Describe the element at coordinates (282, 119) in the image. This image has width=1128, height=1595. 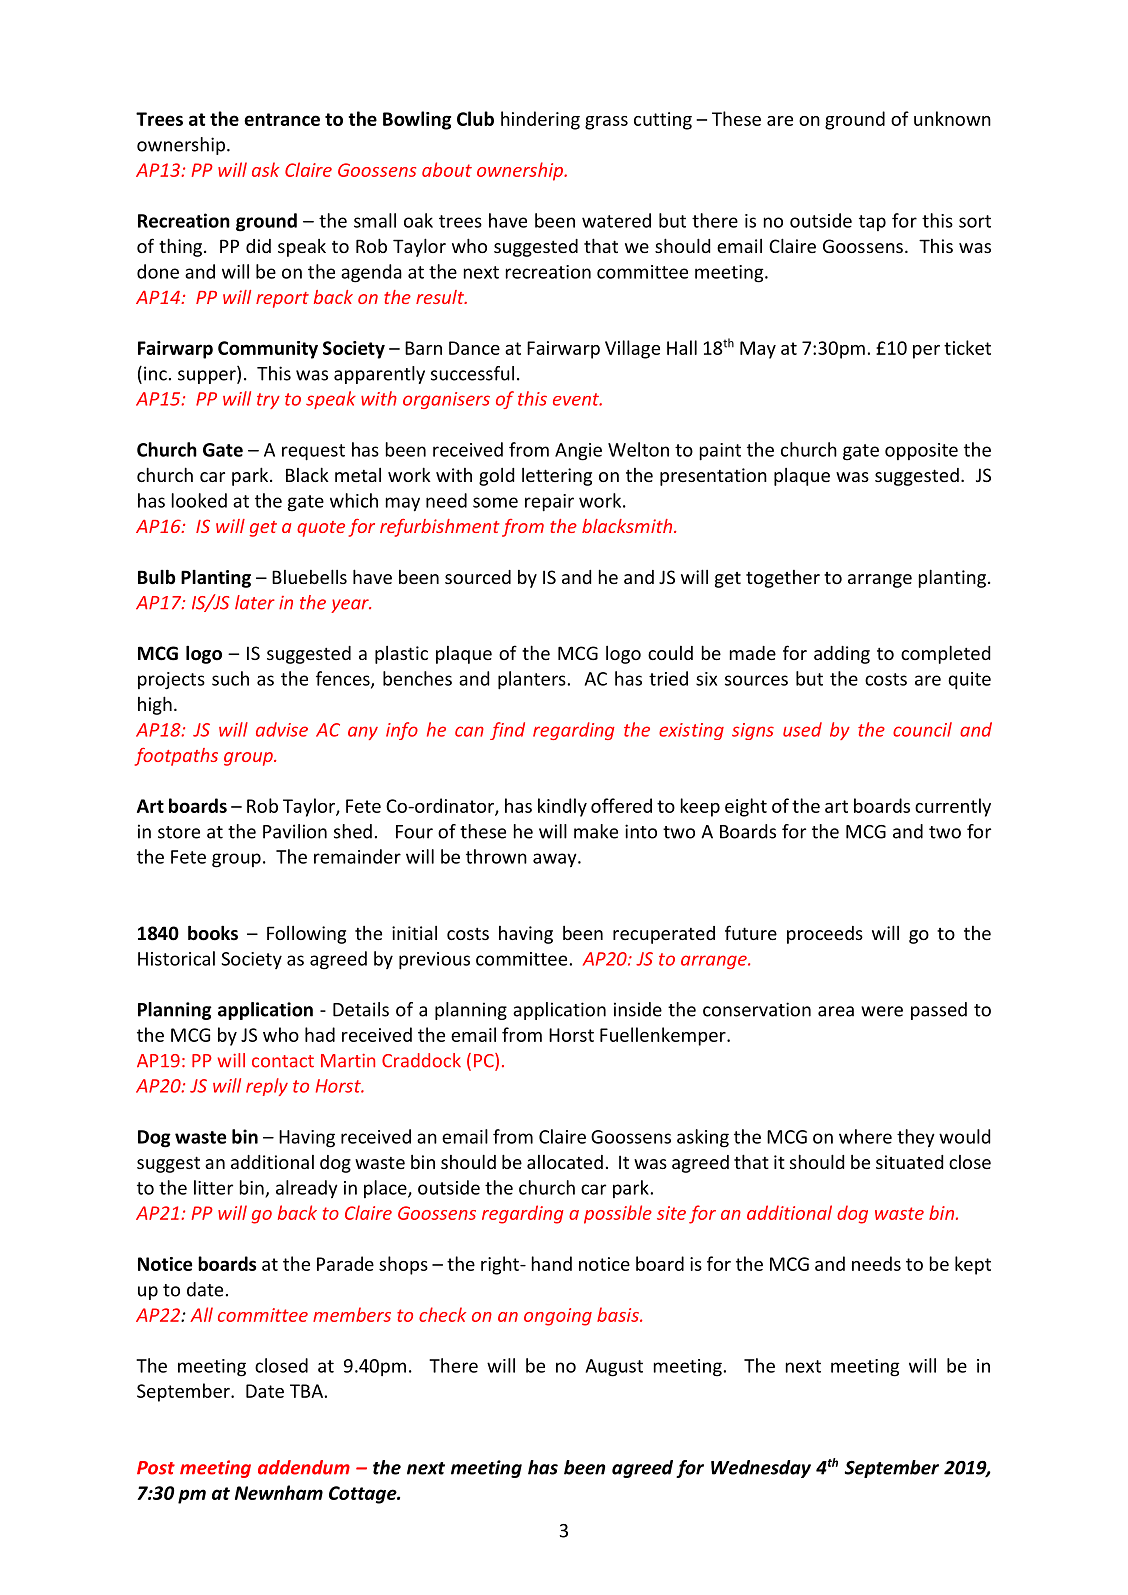
I see `entrance` at that location.
